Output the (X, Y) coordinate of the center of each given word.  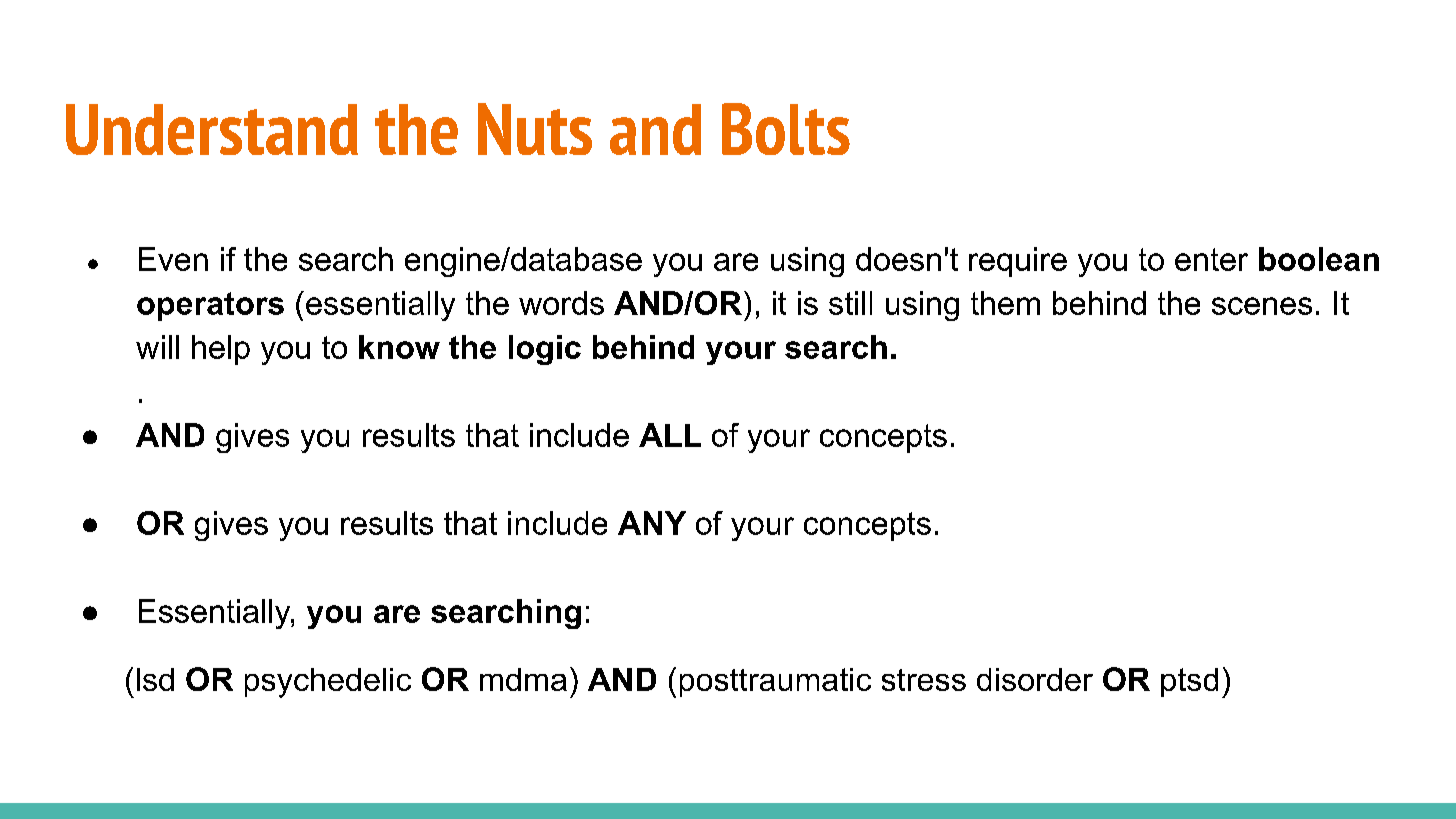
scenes (1262, 306)
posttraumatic (775, 682)
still (850, 303)
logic (545, 350)
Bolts (786, 129)
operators (210, 306)
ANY (652, 523)
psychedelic (328, 683)
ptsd (1189, 682)
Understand (212, 129)
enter (1211, 259)
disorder (1035, 679)
